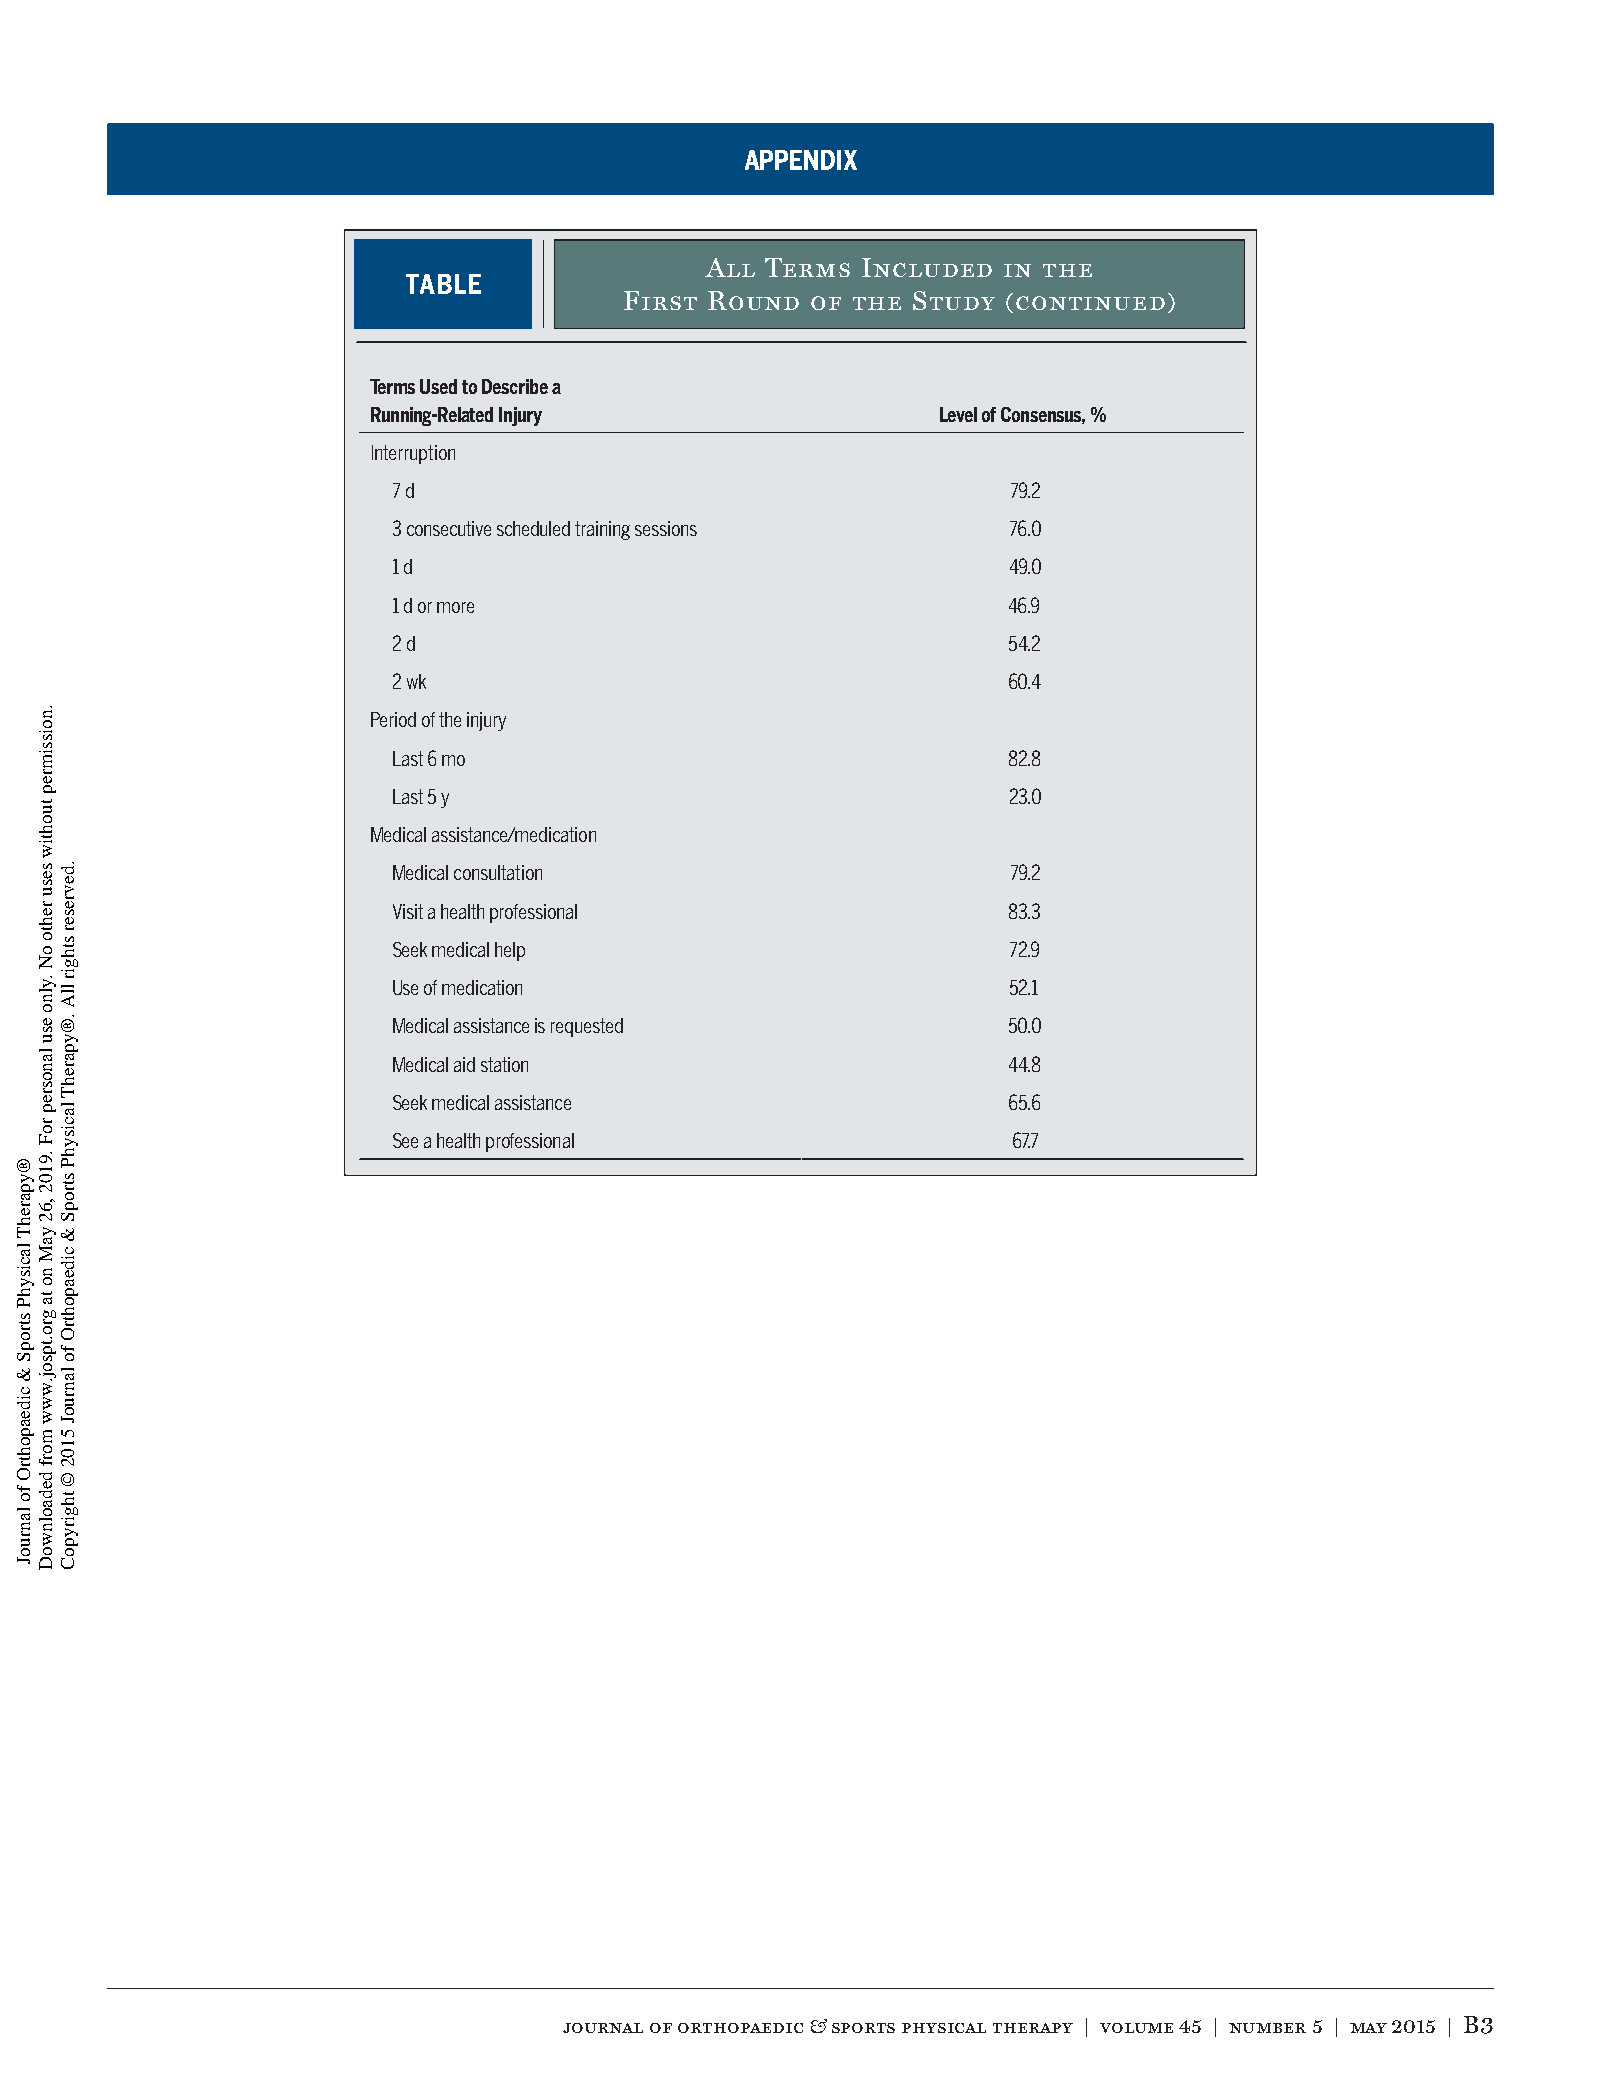  I want to click on requested, so click(587, 1027).
